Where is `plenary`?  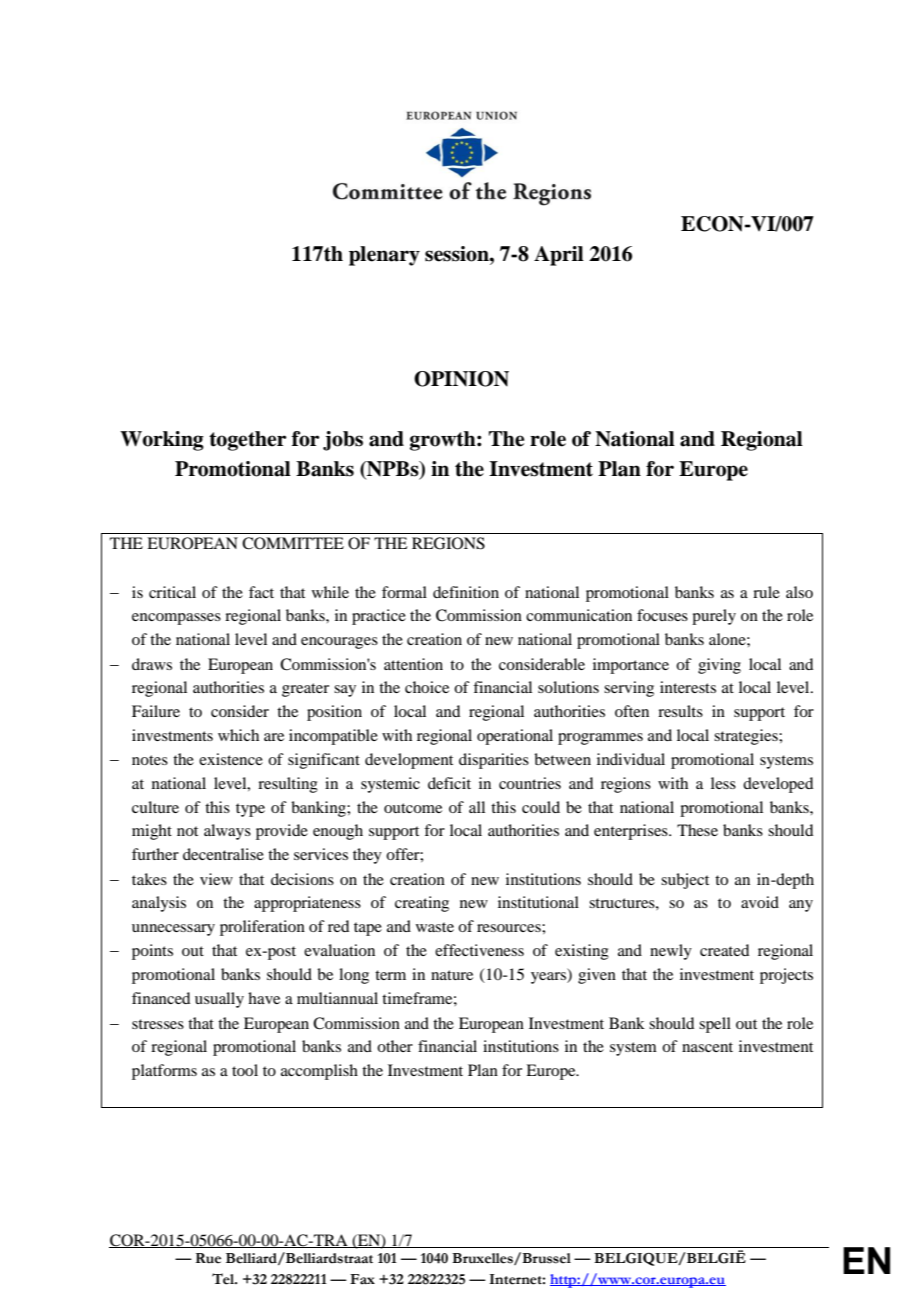
plenary is located at coordinates (384, 256).
